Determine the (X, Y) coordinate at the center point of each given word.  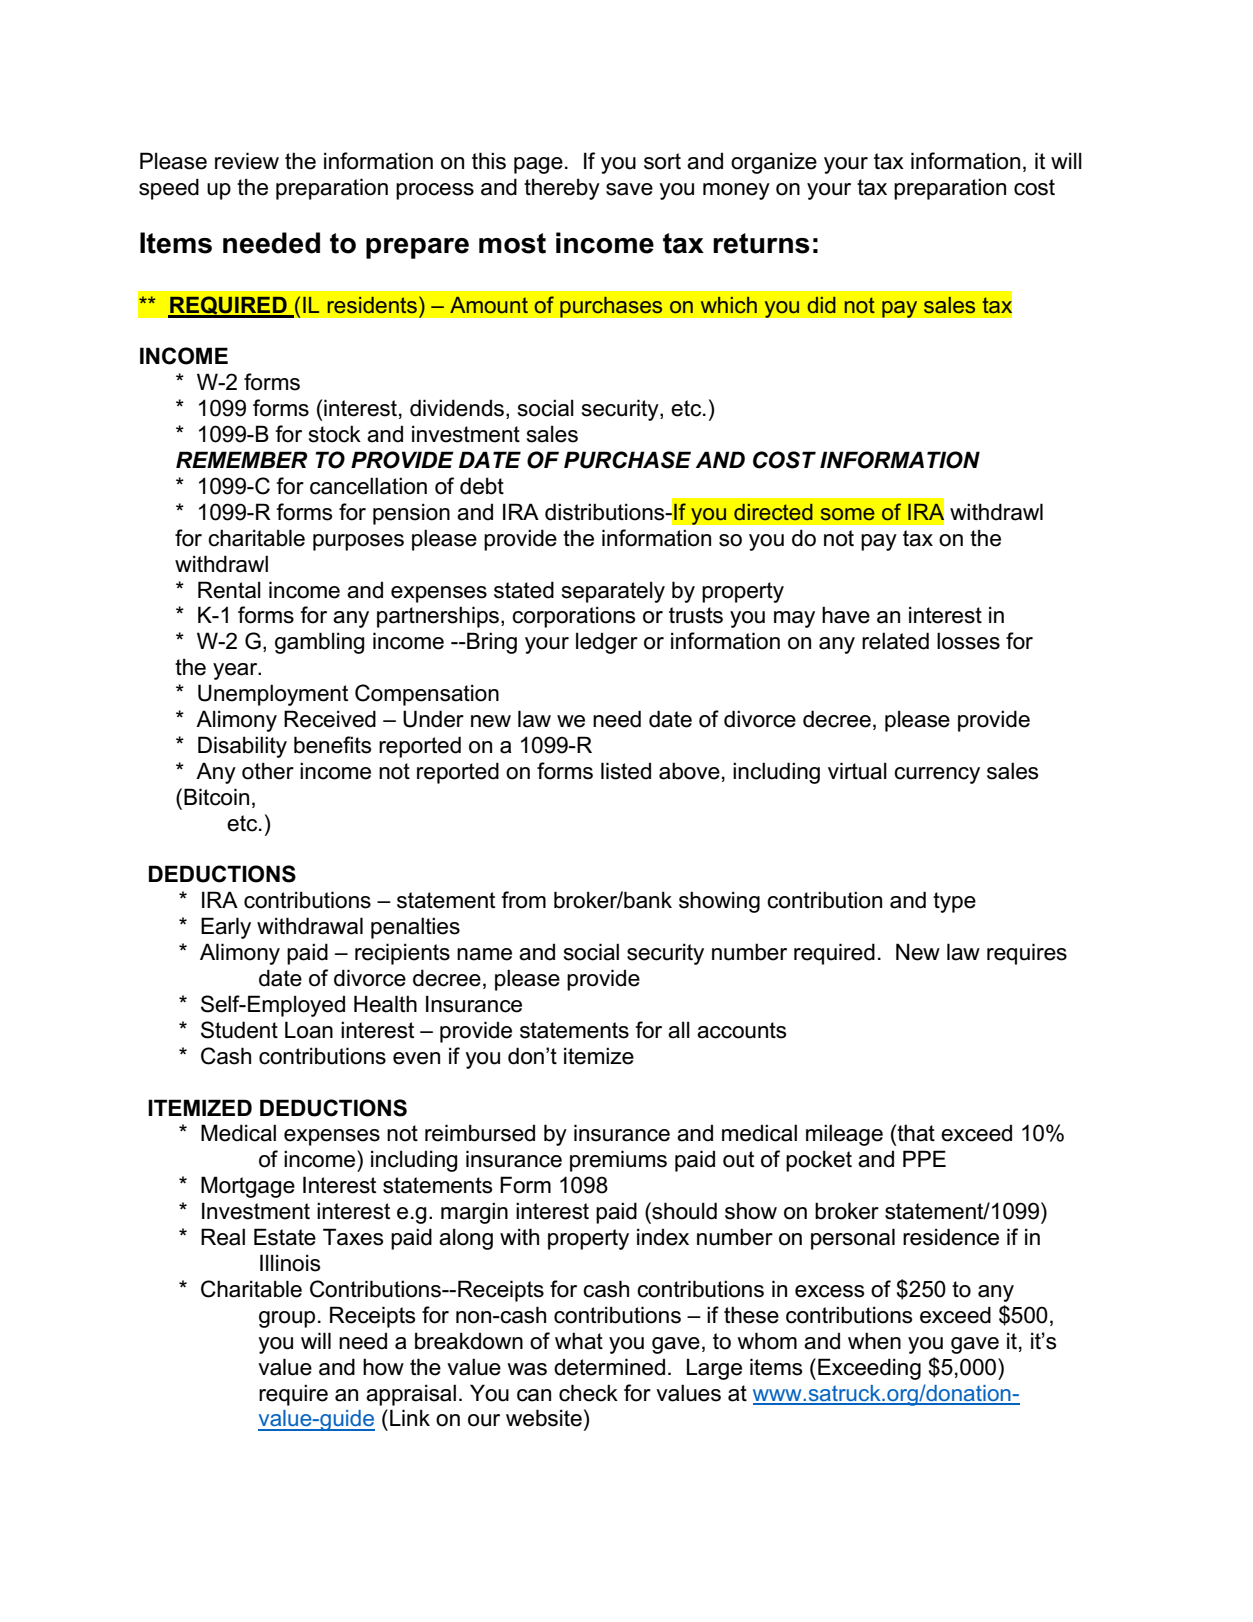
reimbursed (480, 1133)
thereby (562, 189)
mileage (844, 1135)
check (588, 1393)
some (848, 514)
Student (239, 1030)
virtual (857, 771)
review (247, 161)
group (287, 1319)
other (268, 771)
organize (774, 163)
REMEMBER (241, 459)
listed (626, 771)
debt (482, 486)
